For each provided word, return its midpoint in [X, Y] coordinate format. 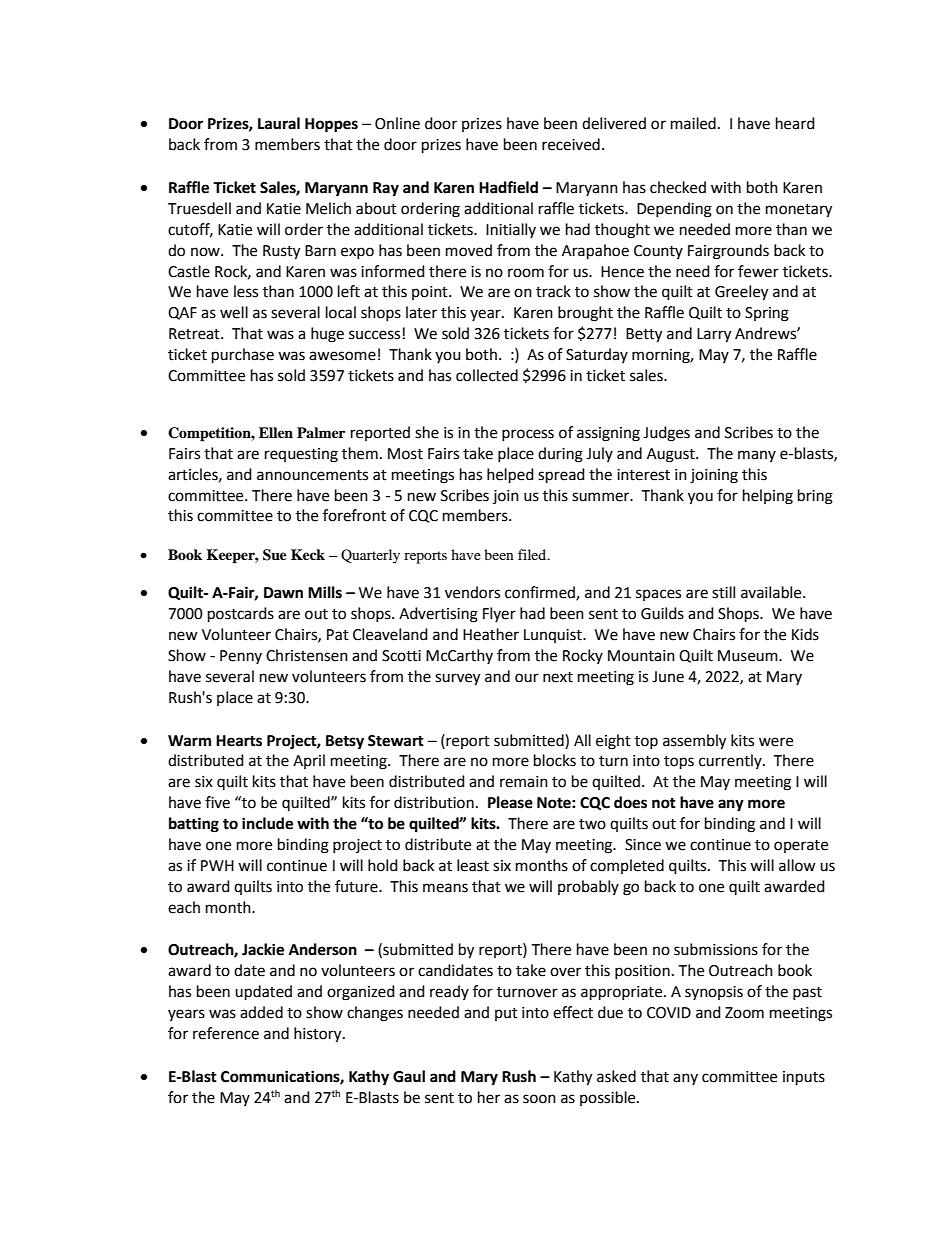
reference [226, 1033]
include [267, 823]
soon [539, 1099]
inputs [804, 1078]
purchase [243, 356]
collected [487, 375]
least [473, 865]
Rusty [281, 252]
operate [801, 846]
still [723, 592]
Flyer [499, 614]
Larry [714, 335]
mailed [693, 123]
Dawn [283, 593]
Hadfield [508, 187]
